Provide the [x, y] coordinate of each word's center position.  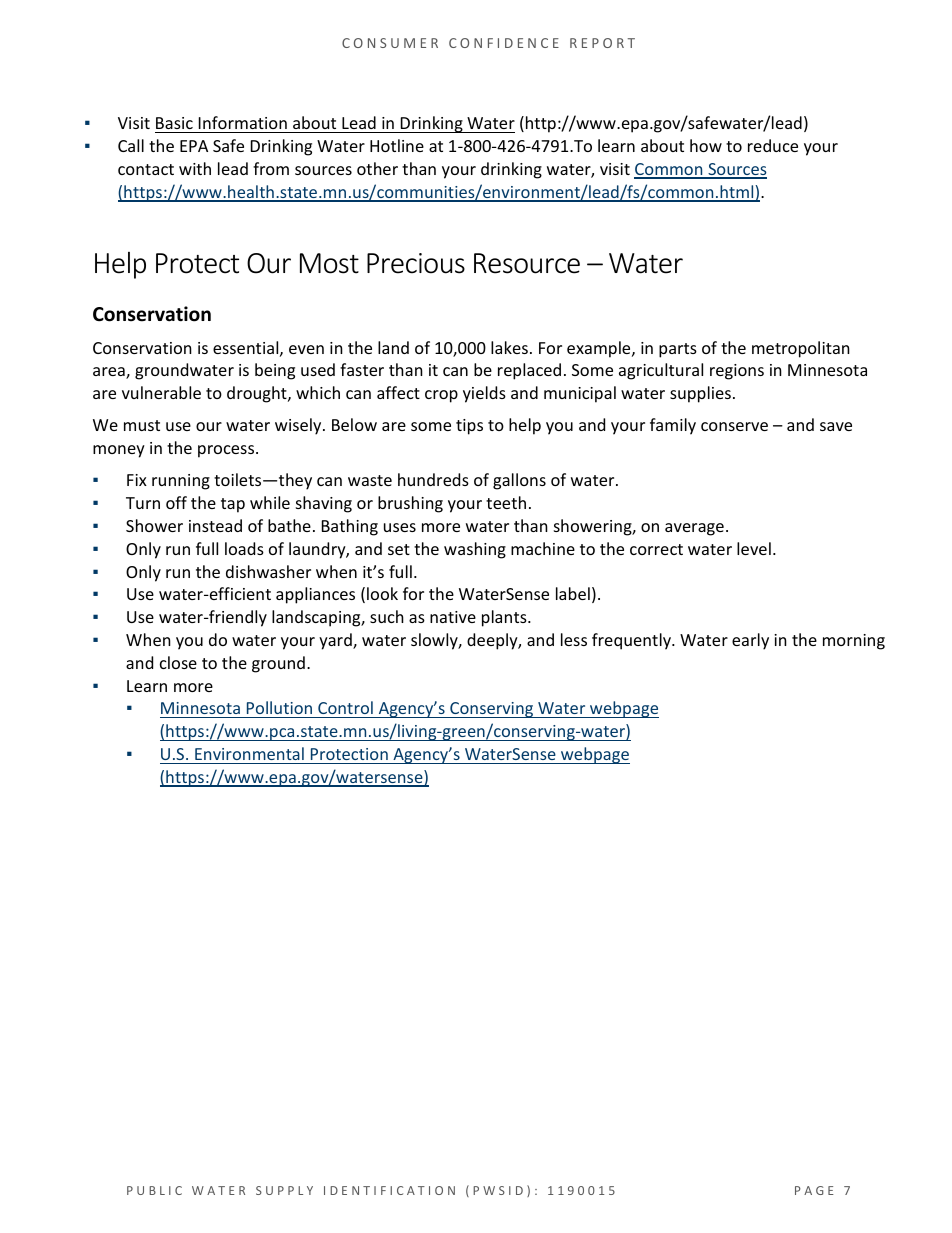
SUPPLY [284, 1190]
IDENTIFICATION [389, 1190]
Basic [174, 123]
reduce [773, 145]
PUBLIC [154, 1190]
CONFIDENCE [504, 43]
